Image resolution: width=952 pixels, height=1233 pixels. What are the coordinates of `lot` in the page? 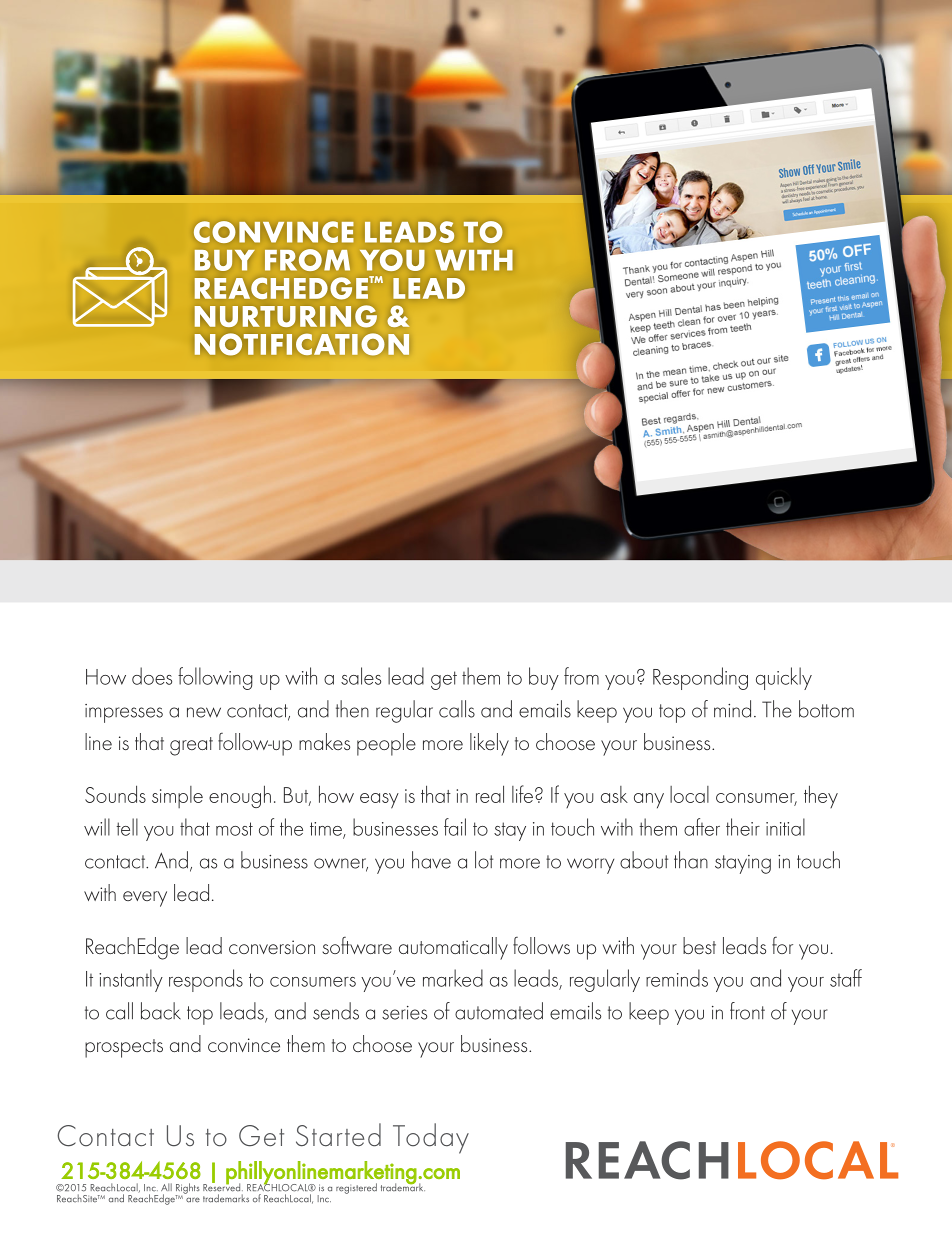 It's located at (484, 860).
